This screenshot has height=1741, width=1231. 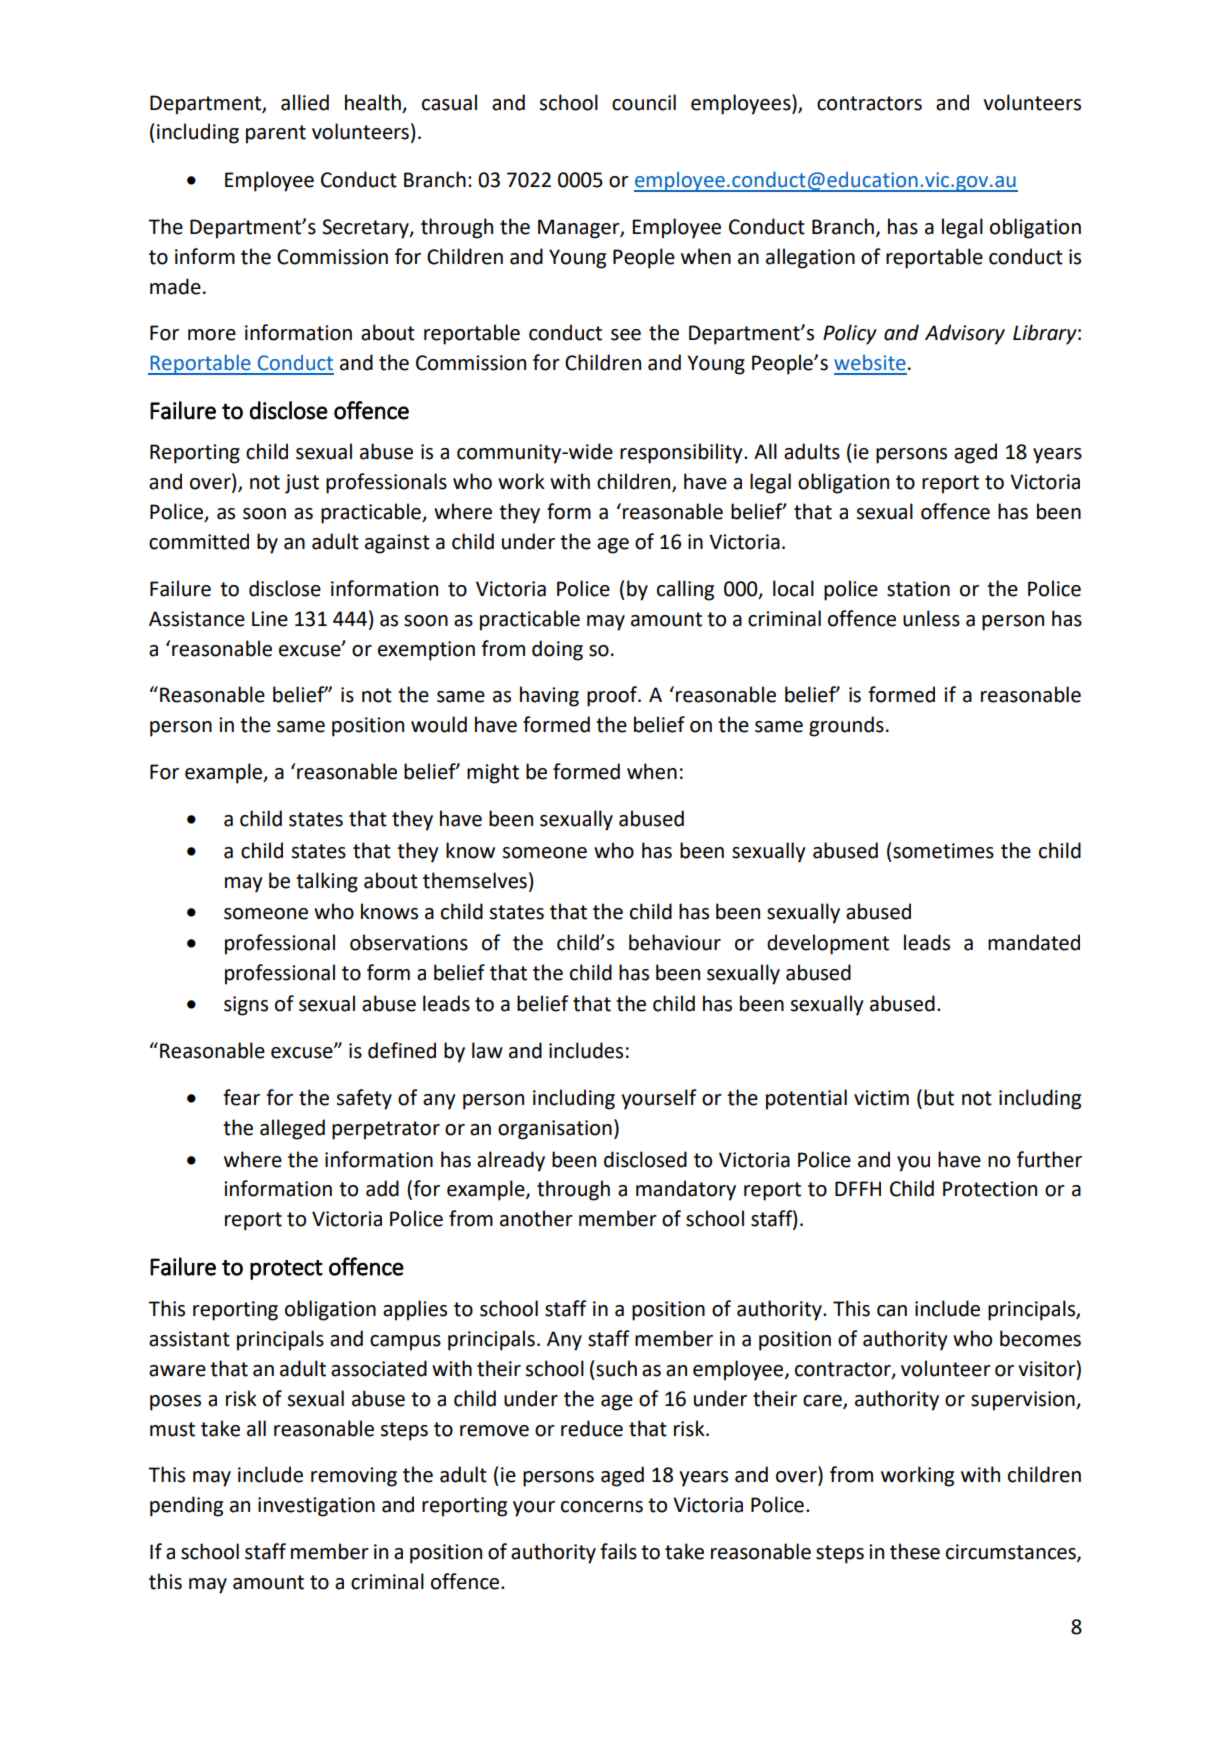 What do you see at coordinates (682, 453) in the screenshot?
I see `responsibility` at bounding box center [682, 453].
